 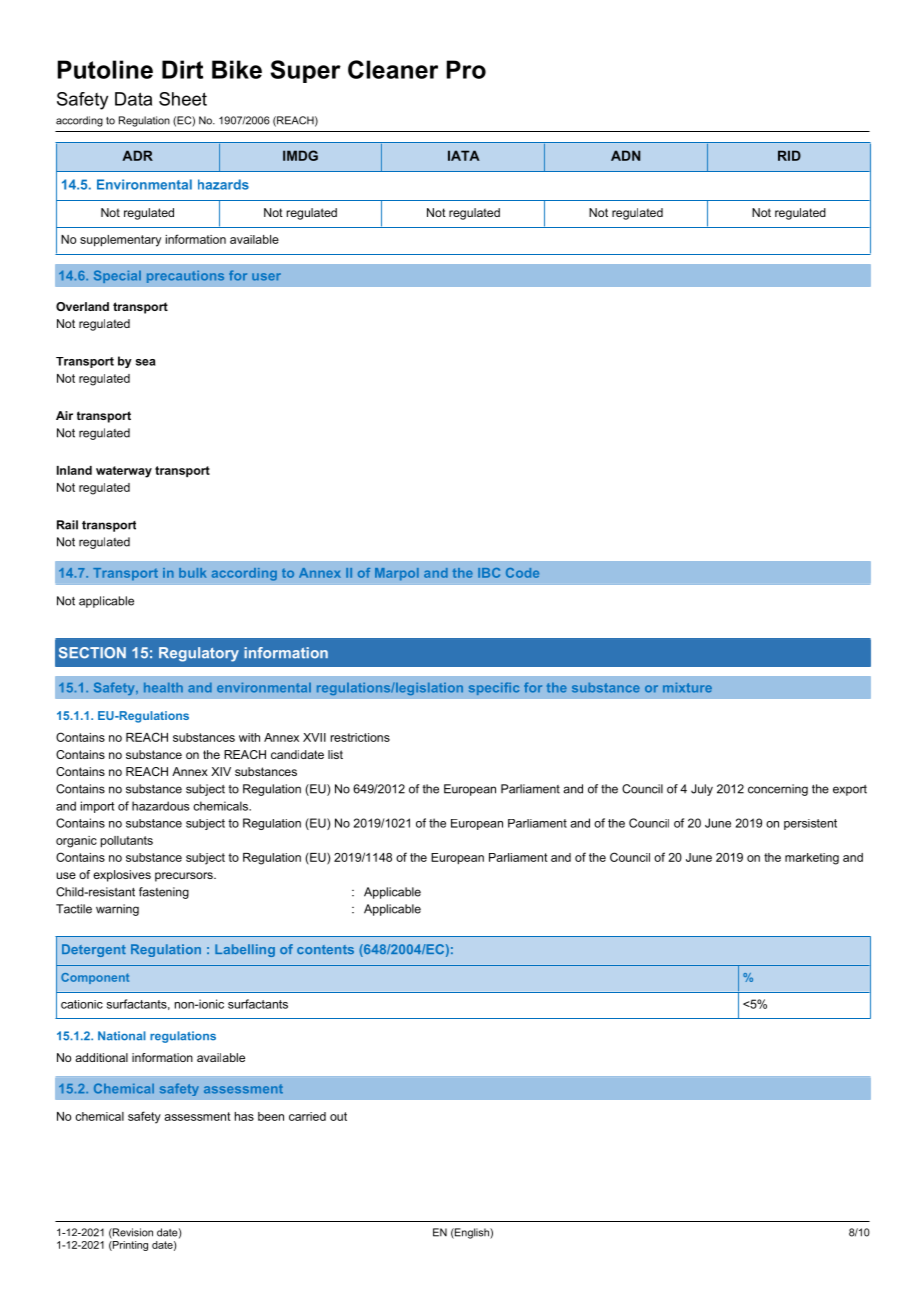 I want to click on Pro, so click(x=466, y=69).
